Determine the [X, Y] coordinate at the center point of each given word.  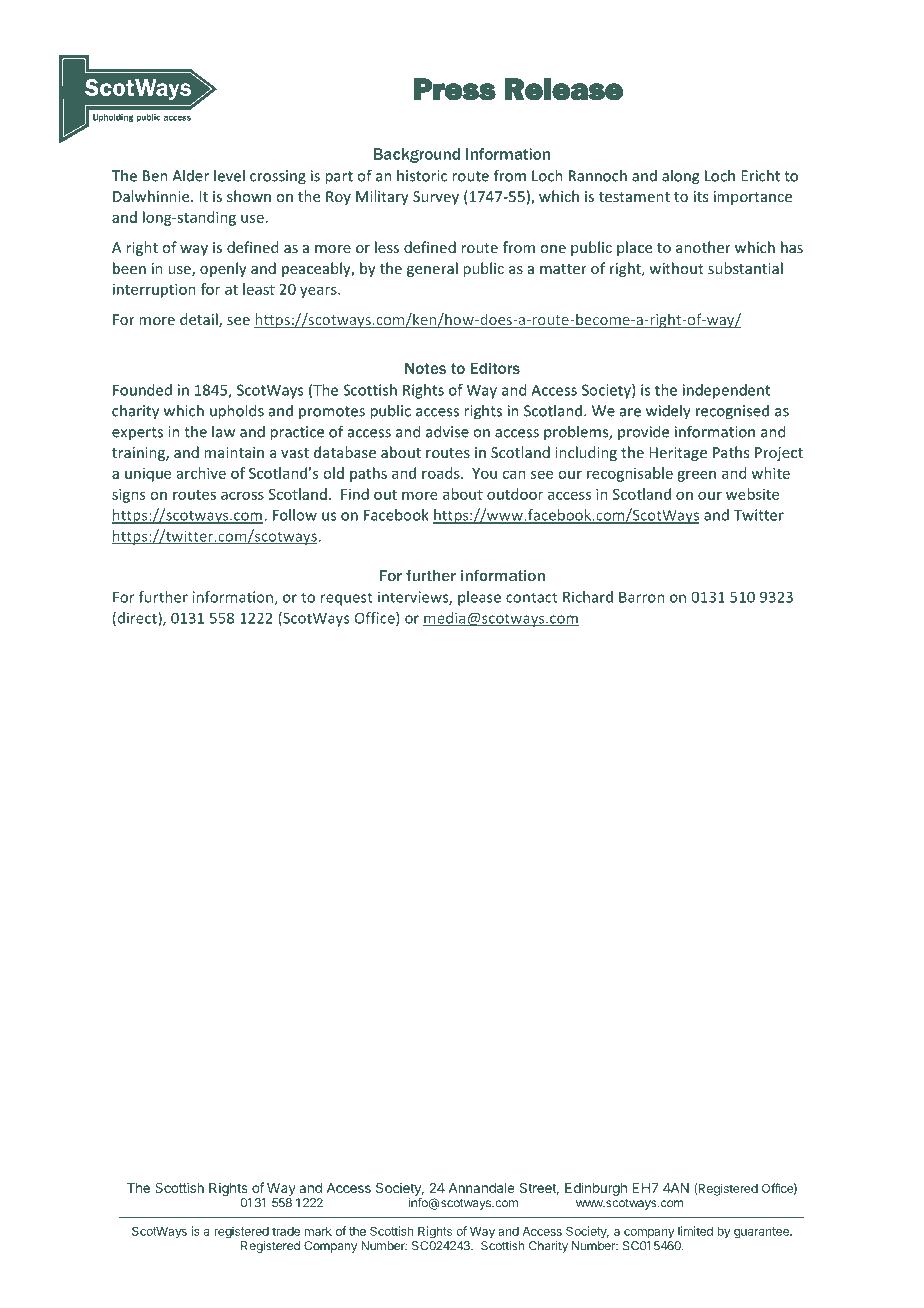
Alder [190, 175]
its [701, 196]
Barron [641, 597]
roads [442, 473]
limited [695, 1231]
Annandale [482, 1188]
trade [286, 1231]
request [347, 599]
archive [201, 473]
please [479, 598]
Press [455, 89]
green [696, 476]
